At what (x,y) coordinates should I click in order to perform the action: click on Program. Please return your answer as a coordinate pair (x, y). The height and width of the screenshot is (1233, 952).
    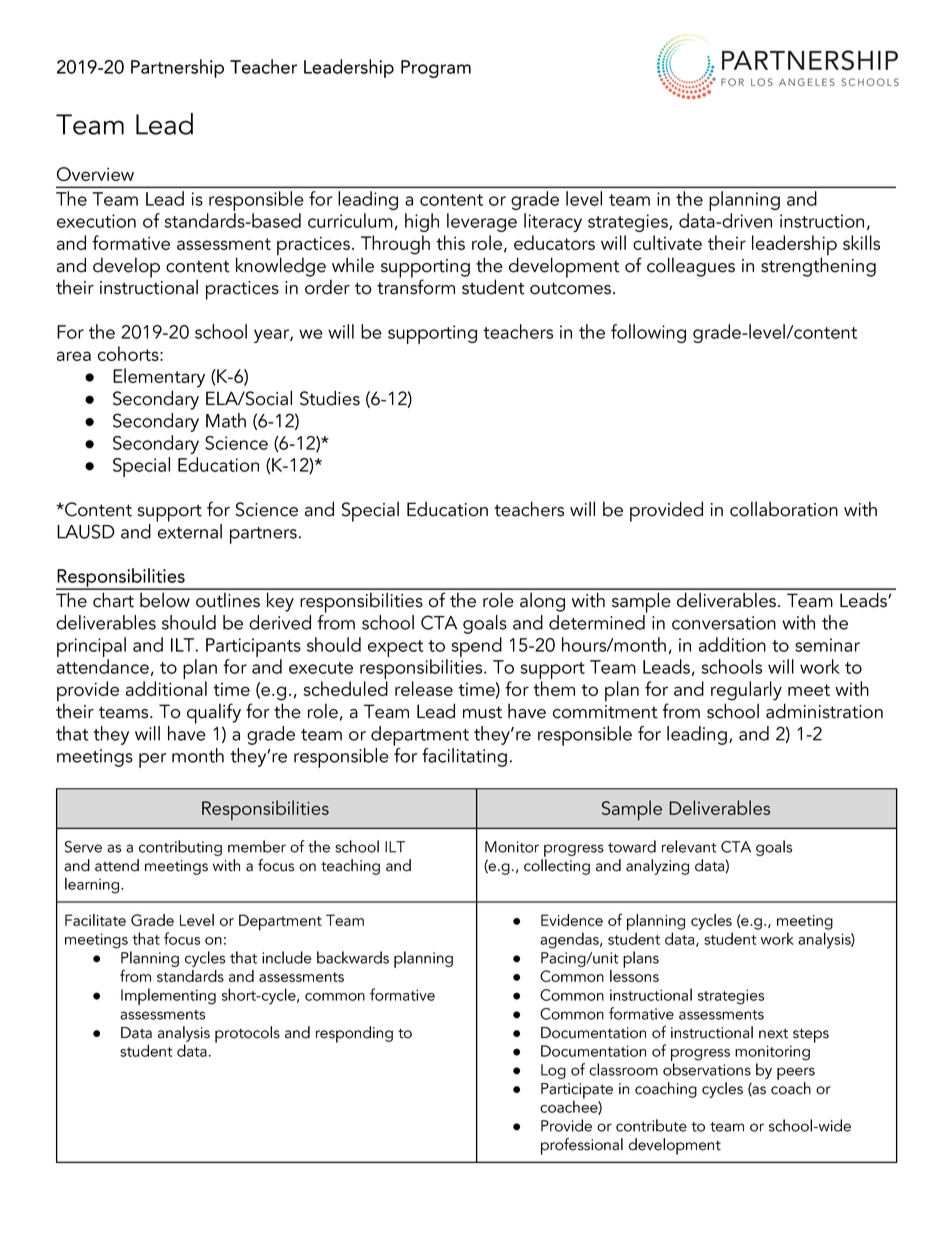
    Looking at the image, I should click on (436, 69).
